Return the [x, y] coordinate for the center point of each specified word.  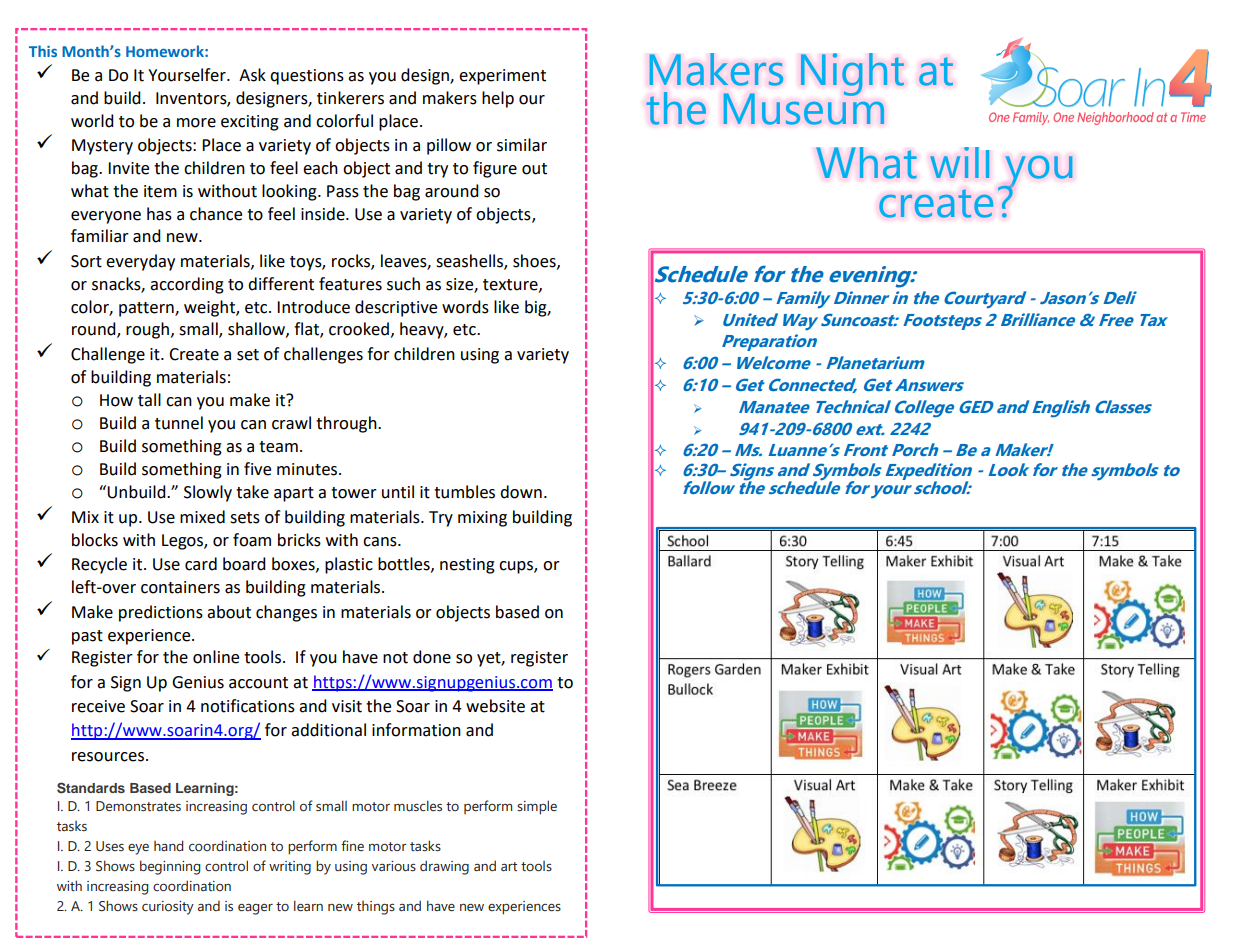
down [521, 492]
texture [511, 285]
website [495, 706]
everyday [140, 262]
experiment [502, 77]
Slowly [208, 493]
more [196, 123]
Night [852, 74]
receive [98, 706]
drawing [444, 867]
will [960, 162]
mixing [482, 519]
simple [537, 807]
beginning [170, 867]
